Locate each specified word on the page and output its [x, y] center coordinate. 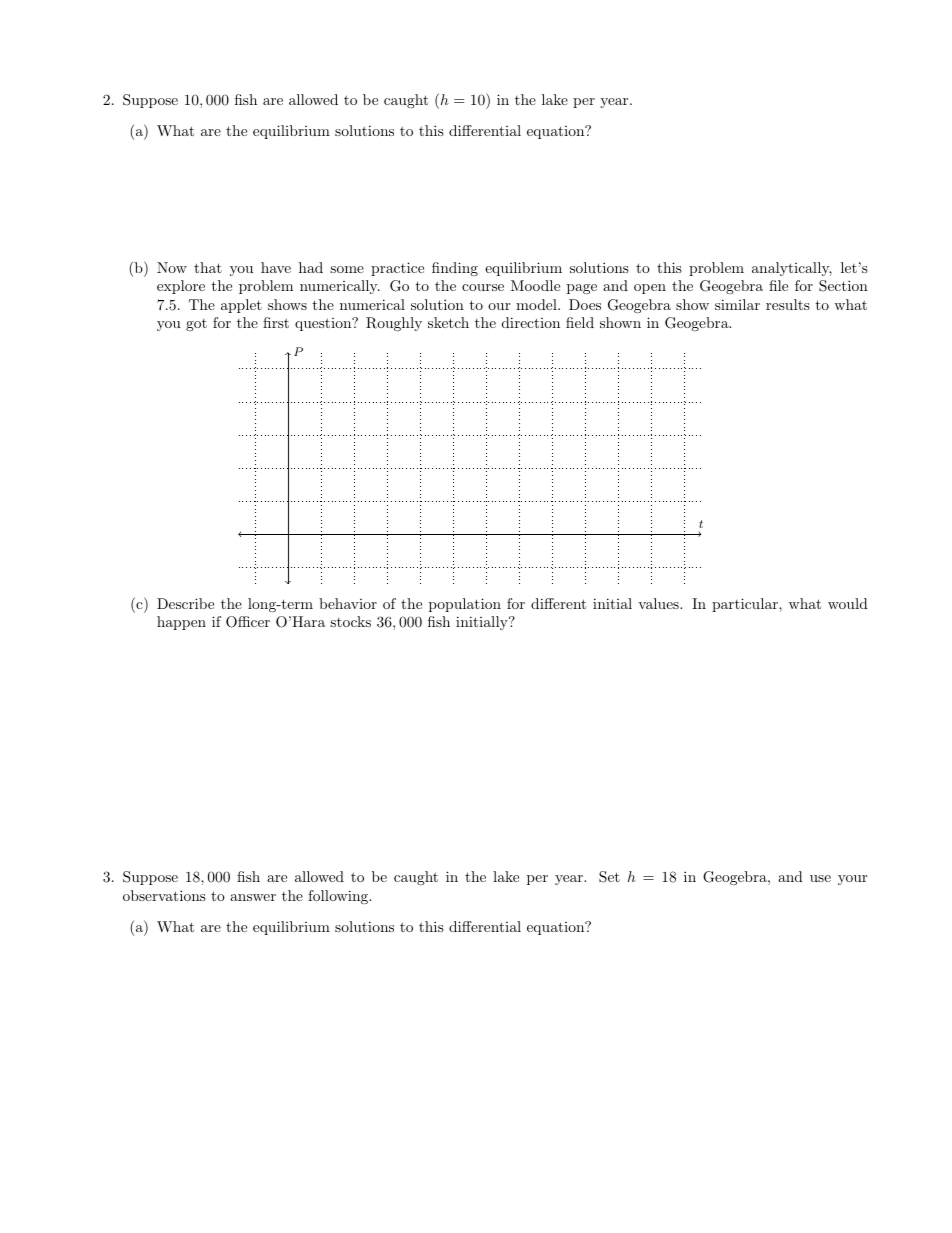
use [820, 878]
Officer [248, 622]
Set [609, 877]
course [483, 287]
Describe [185, 603]
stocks [350, 621]
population [465, 605]
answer [253, 897]
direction [531, 322]
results [788, 304]
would [848, 603]
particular [746, 605]
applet [241, 306]
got [196, 325]
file [778, 285]
